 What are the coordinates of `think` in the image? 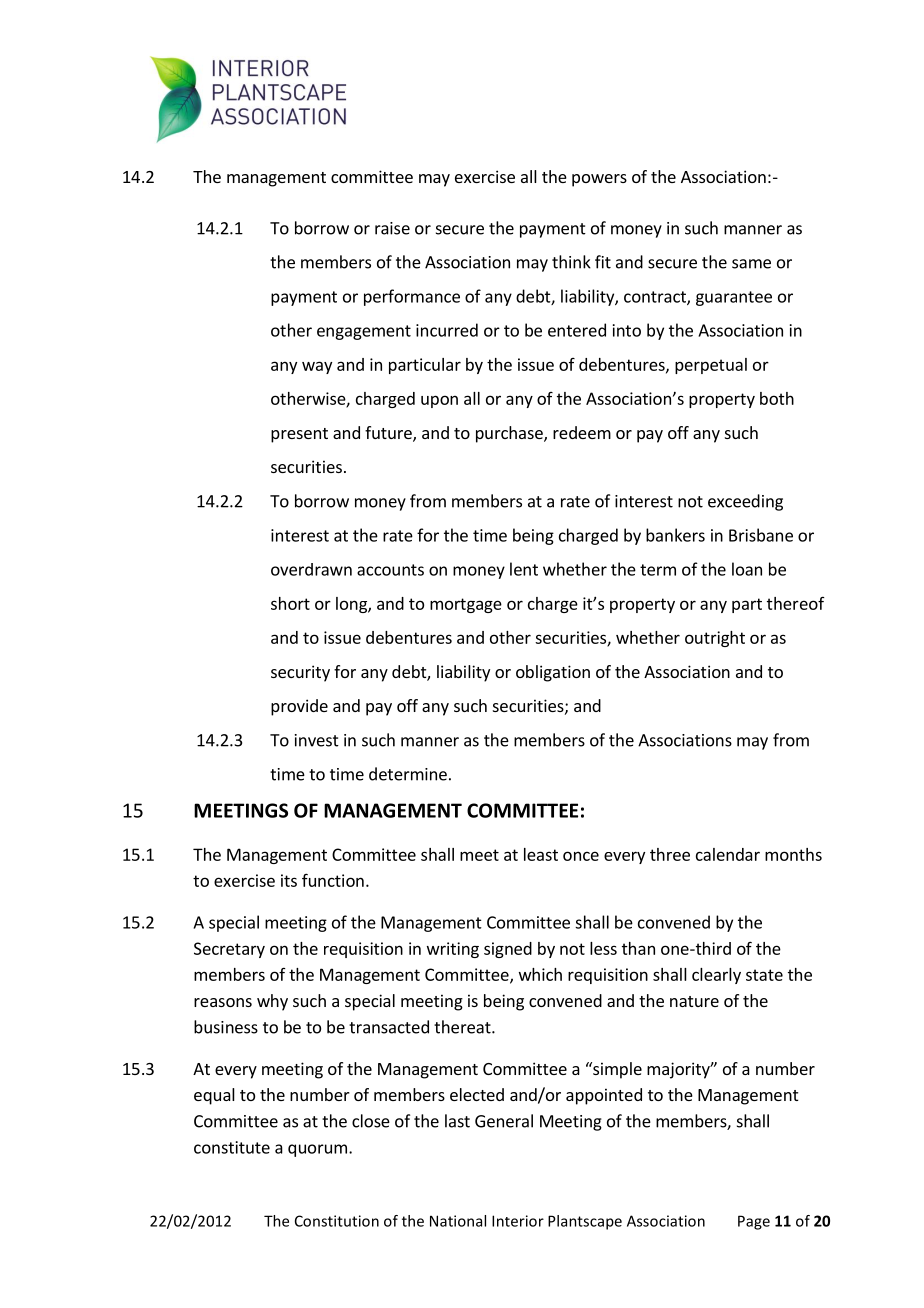 It's located at (571, 262).
